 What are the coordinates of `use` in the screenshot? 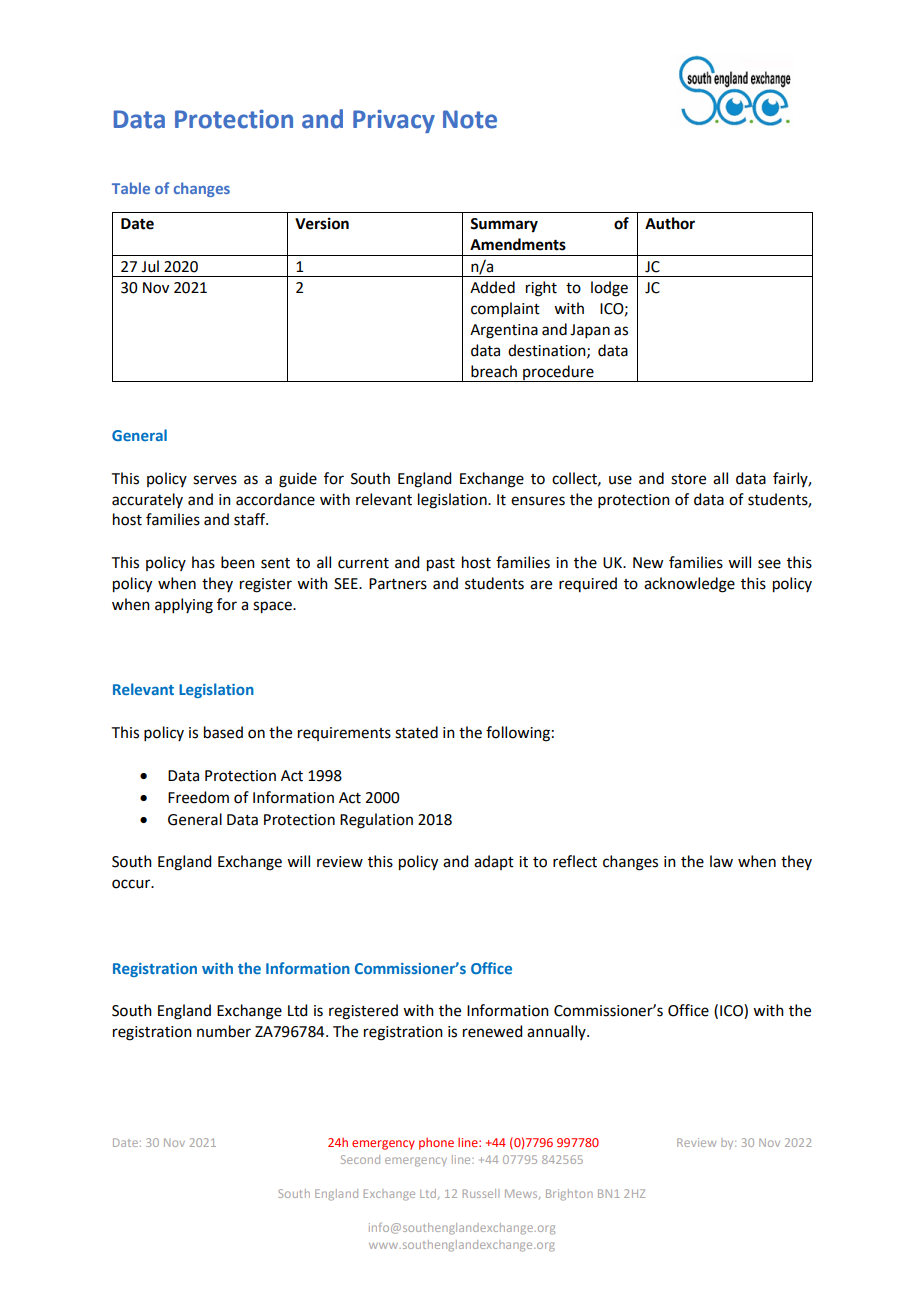 It's located at (620, 480).
